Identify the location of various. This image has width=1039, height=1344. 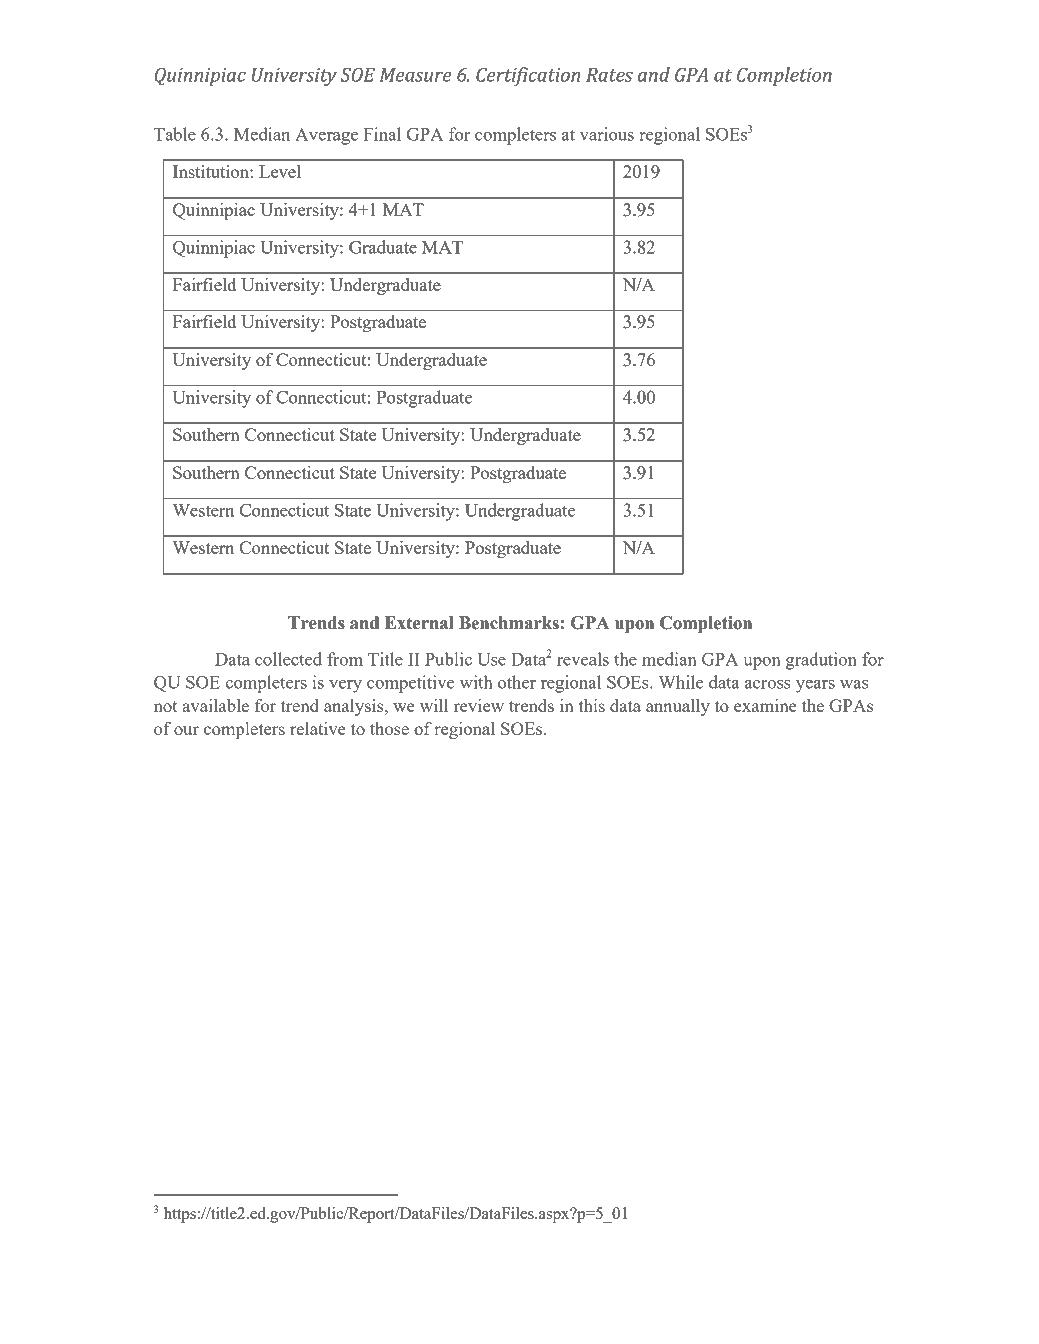
(607, 134).
